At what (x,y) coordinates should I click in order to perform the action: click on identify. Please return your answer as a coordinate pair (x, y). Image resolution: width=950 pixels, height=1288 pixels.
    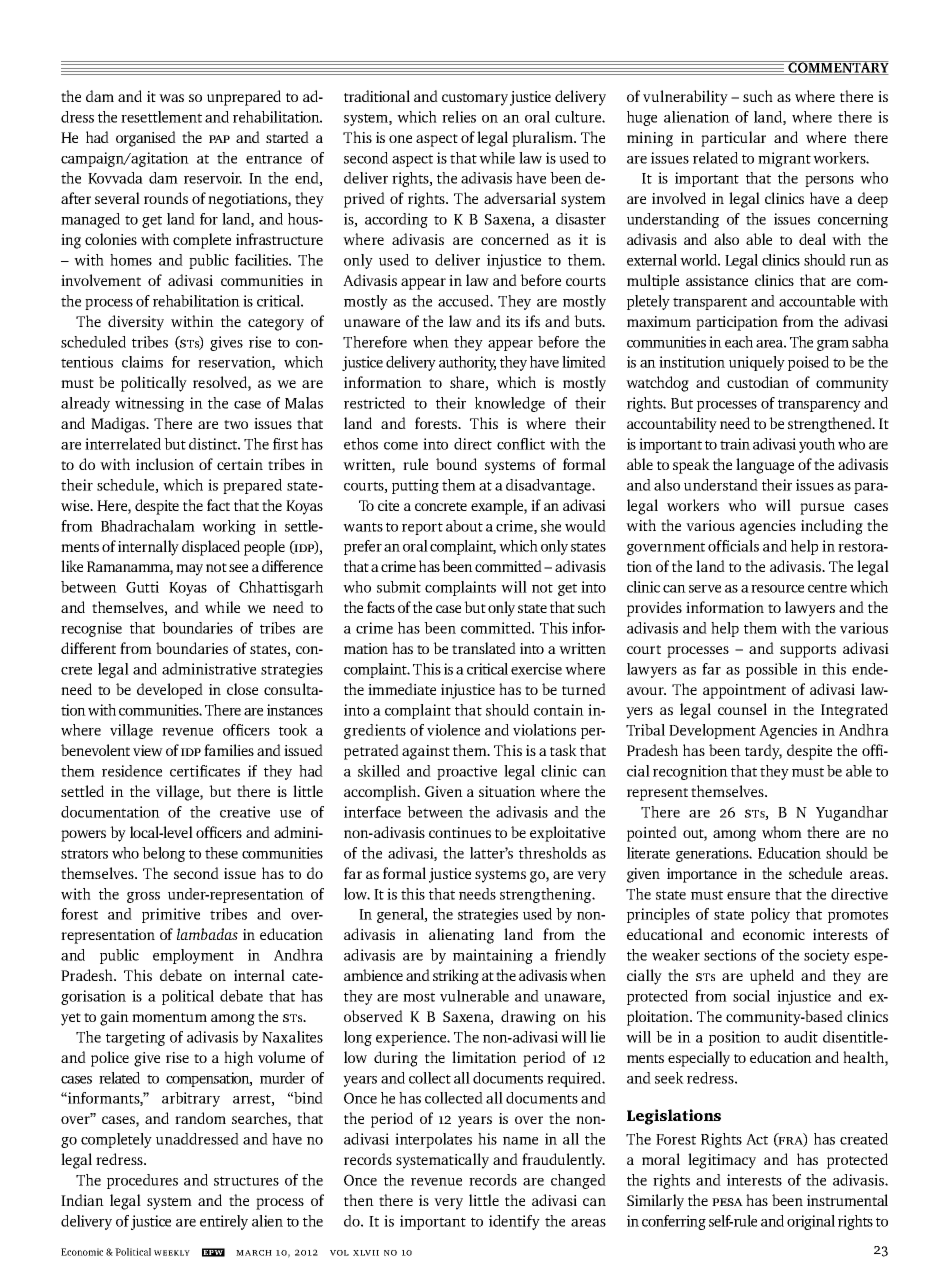
    Looking at the image, I should click on (514, 1222).
